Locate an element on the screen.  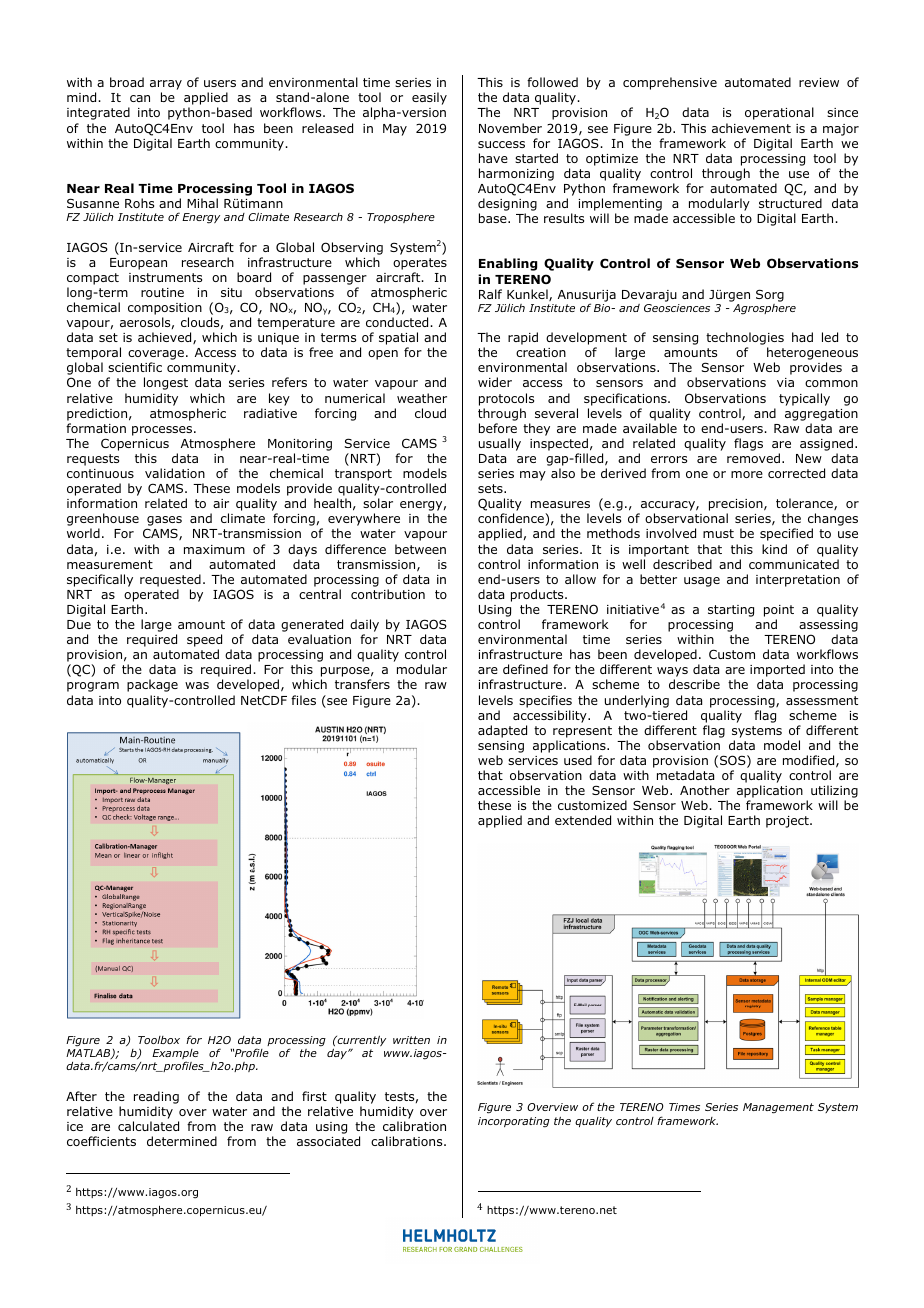
can is located at coordinates (140, 98).
